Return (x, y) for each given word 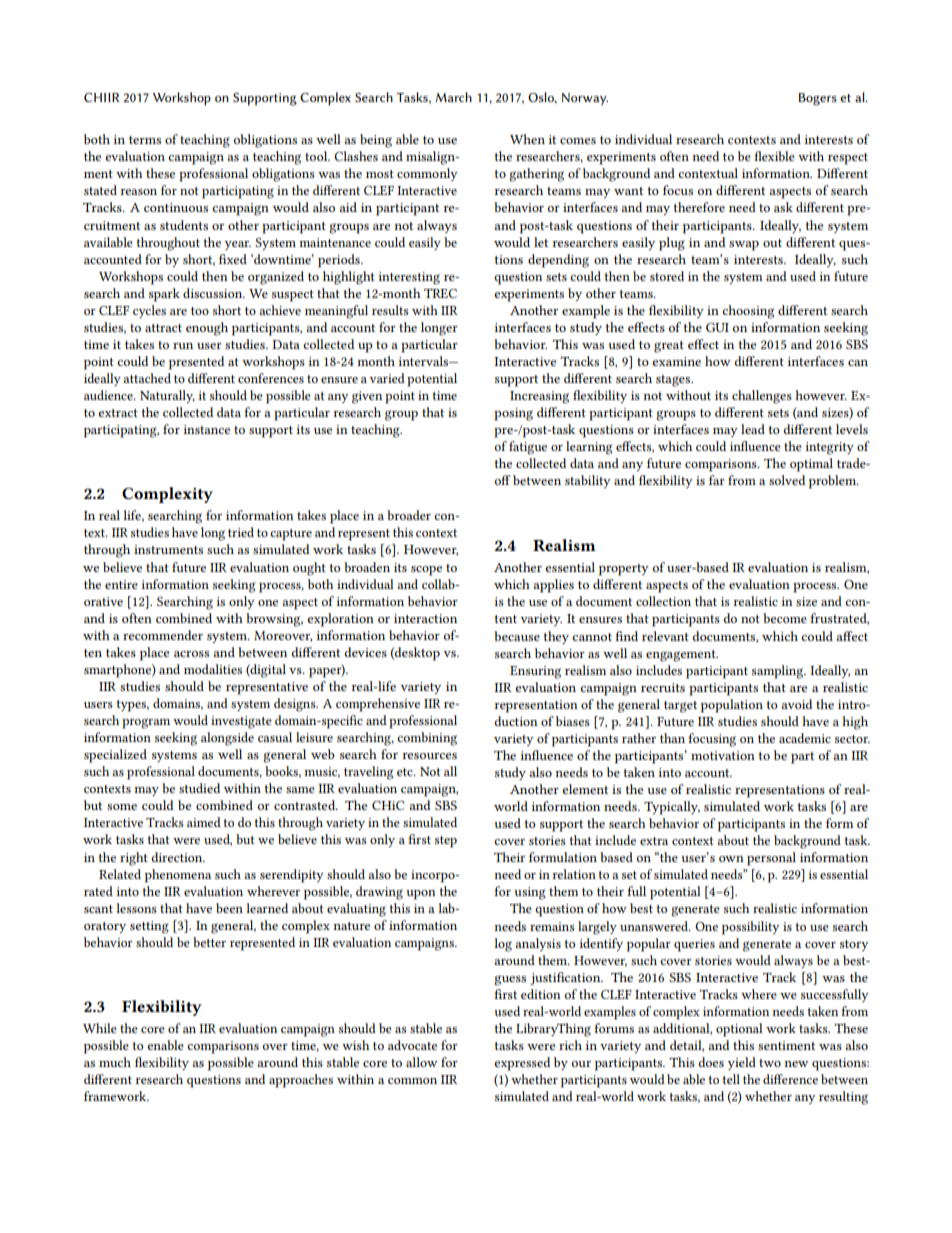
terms (145, 140)
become (785, 618)
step (446, 842)
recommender (163, 635)
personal (771, 859)
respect (848, 159)
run (183, 346)
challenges (762, 397)
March (454, 97)
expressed (522, 1064)
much (115, 1062)
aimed (204, 822)
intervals (424, 361)
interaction (425, 618)
